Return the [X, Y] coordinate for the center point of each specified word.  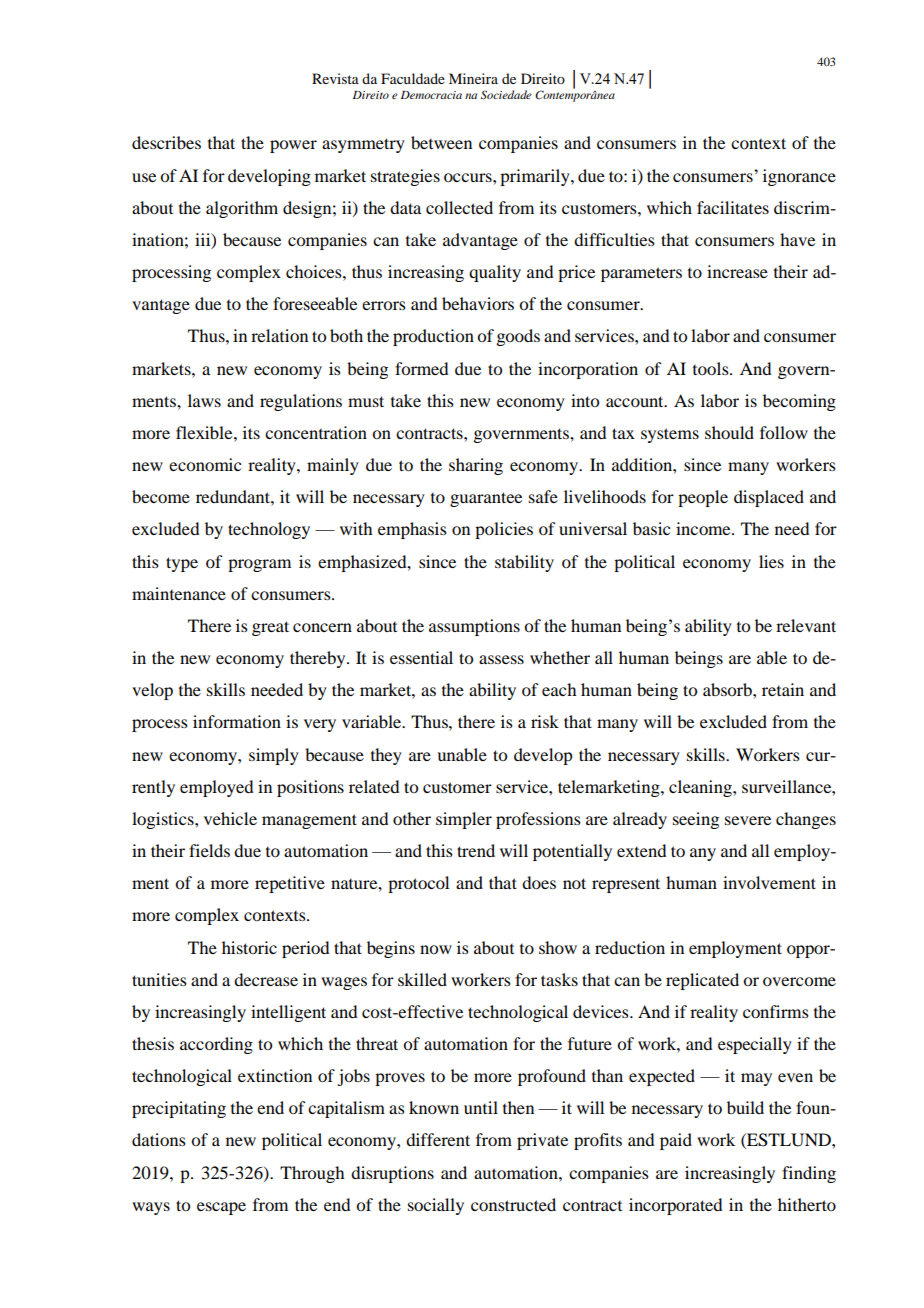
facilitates [733, 207]
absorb [728, 689]
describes [166, 142]
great [270, 628]
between [441, 142]
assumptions [474, 627]
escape [221, 1208]
